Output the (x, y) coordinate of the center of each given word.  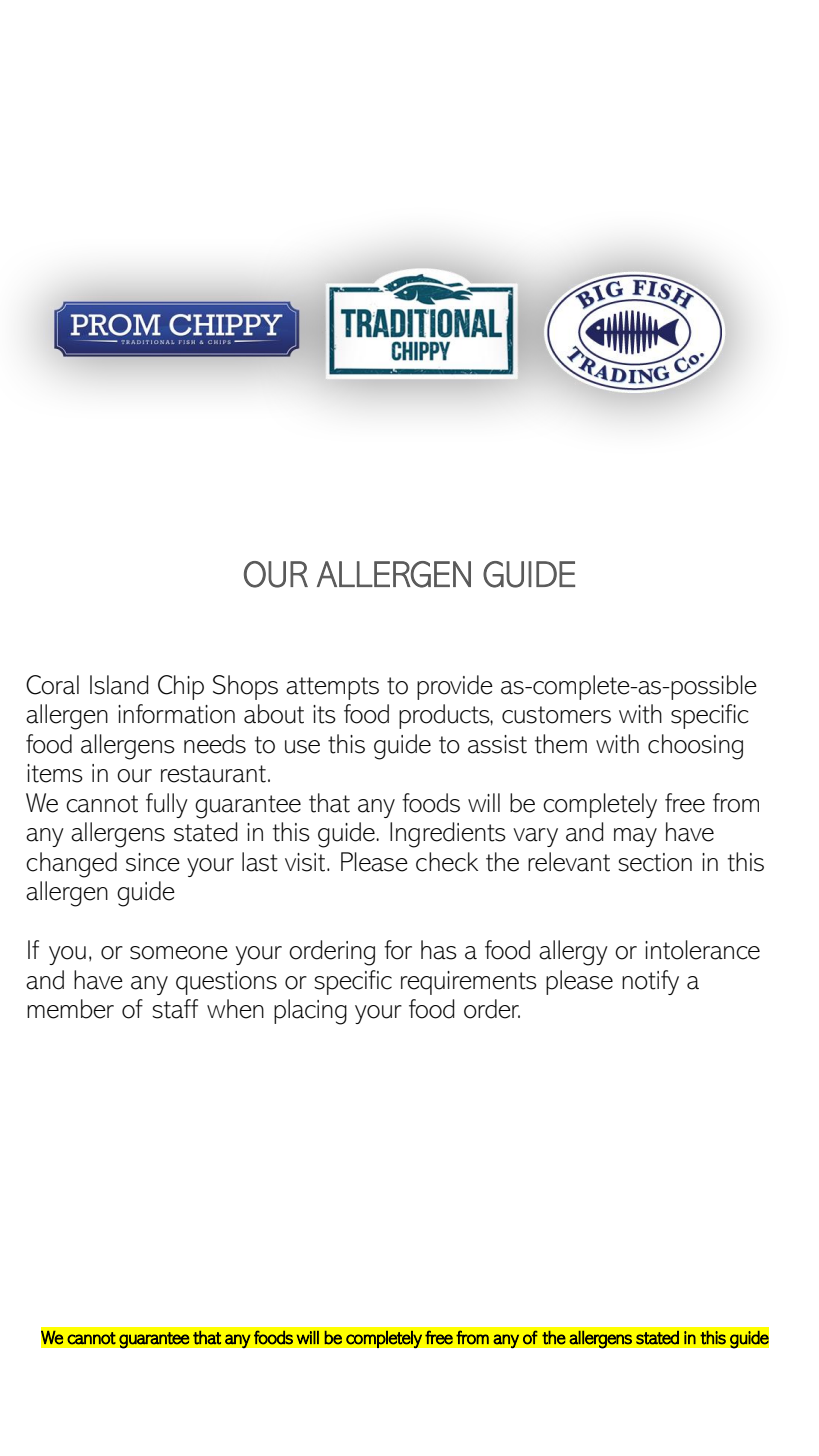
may (635, 837)
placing (310, 1012)
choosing (695, 747)
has (439, 950)
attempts (332, 688)
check (447, 862)
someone (179, 953)
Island (119, 685)
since (153, 862)
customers (556, 715)
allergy (573, 953)
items (55, 773)
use (302, 747)
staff (175, 1009)
